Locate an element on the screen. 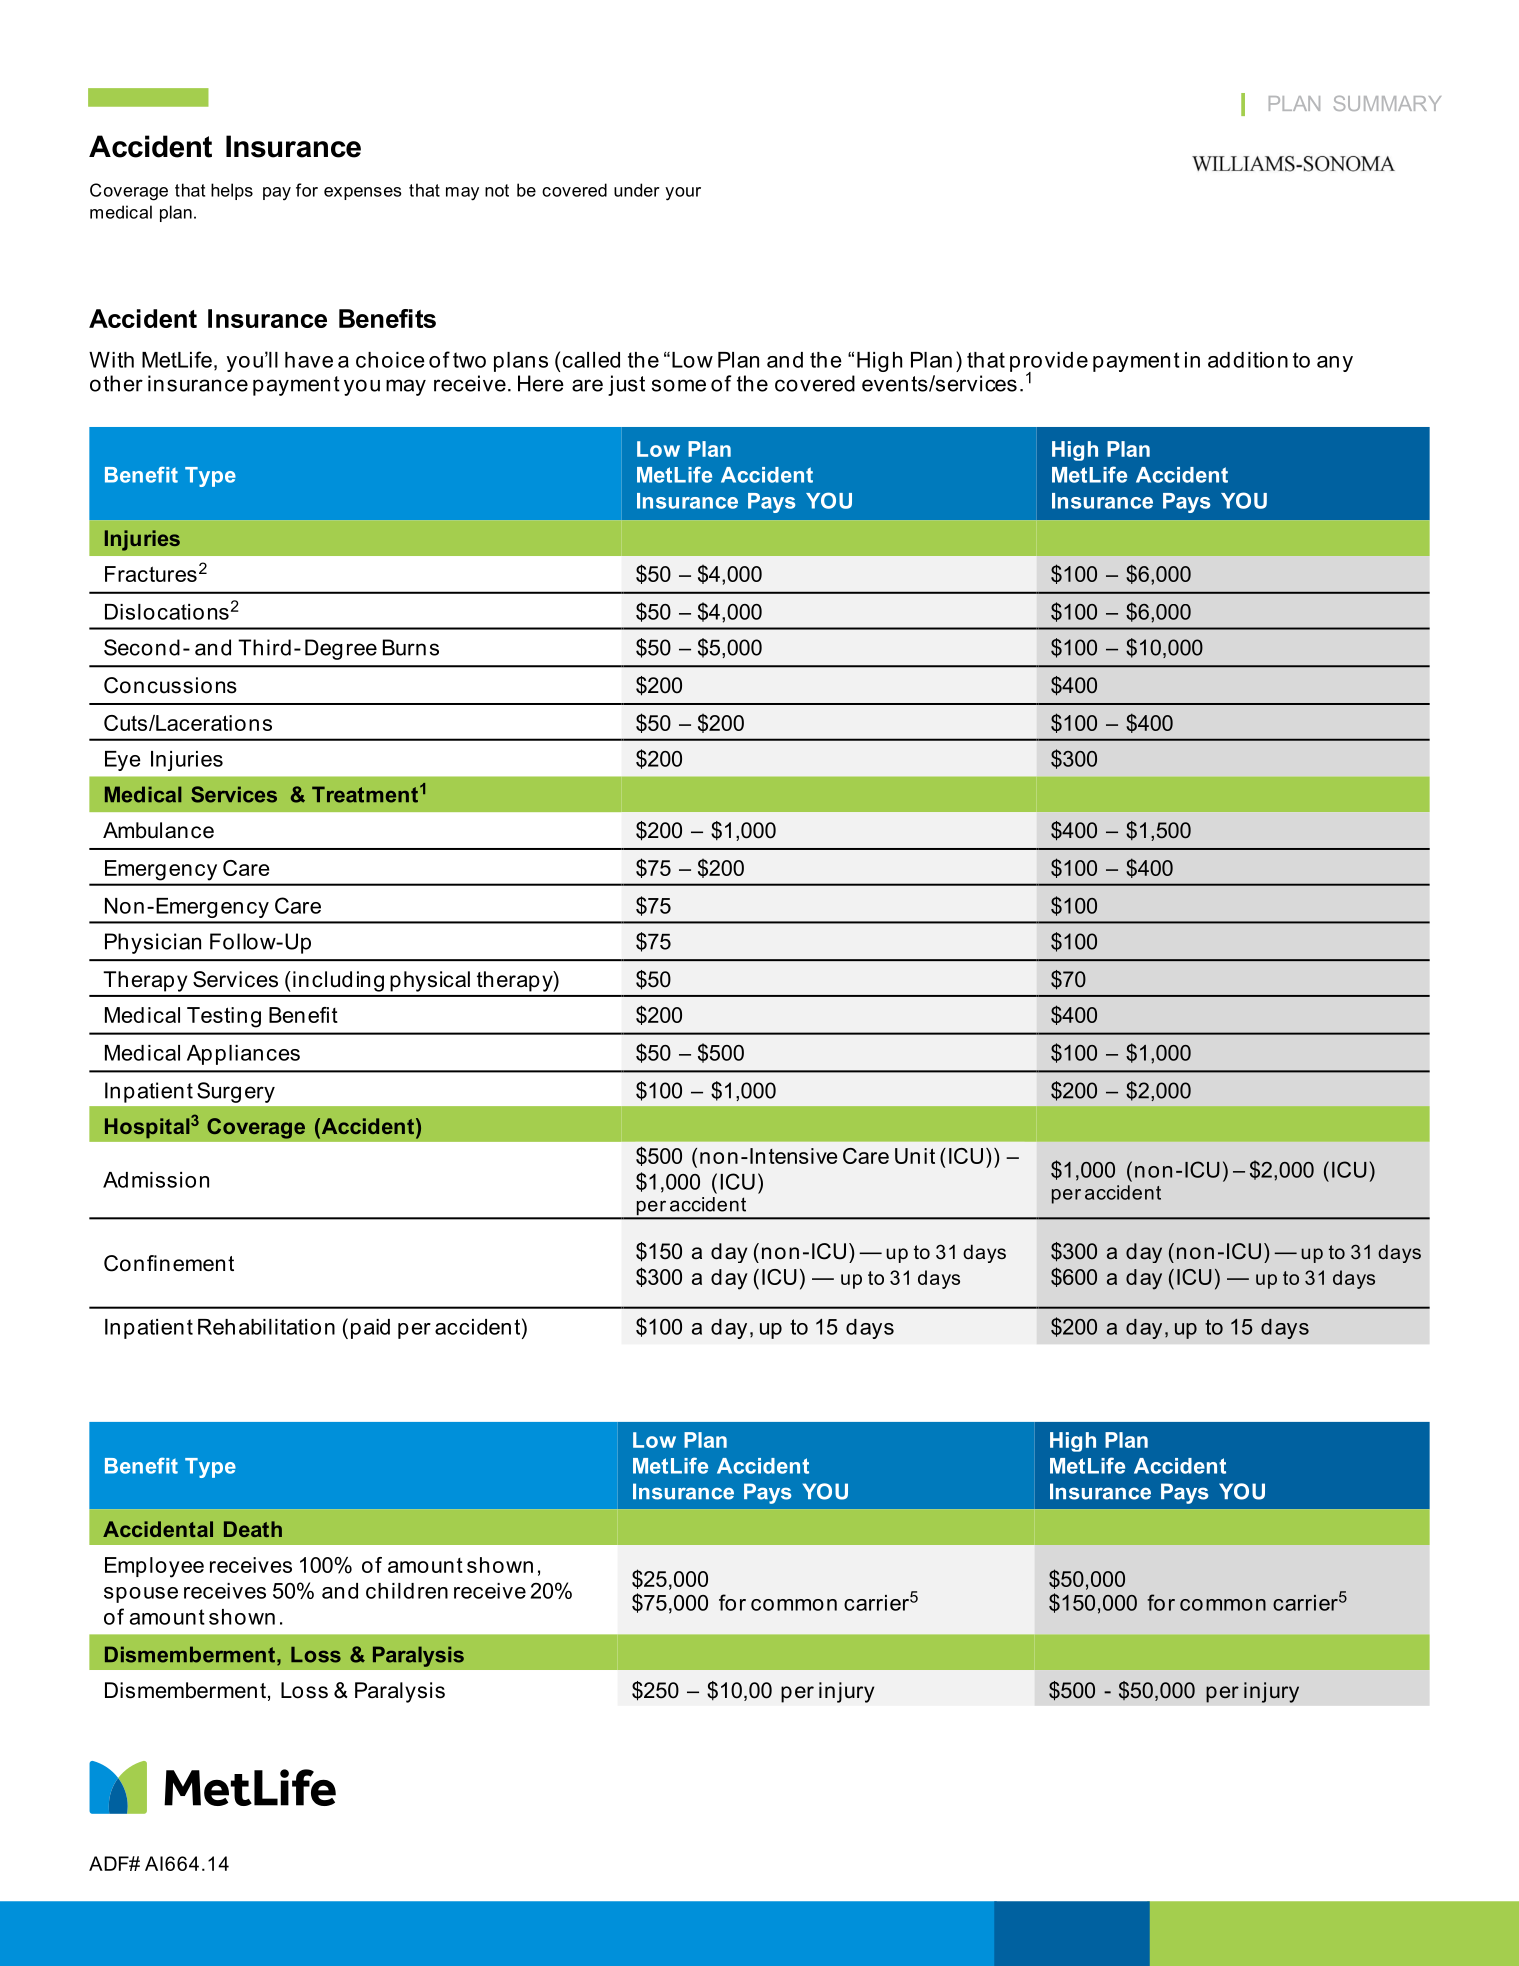 This screenshot has width=1519, height=1966. Ambulance is located at coordinates (158, 830).
